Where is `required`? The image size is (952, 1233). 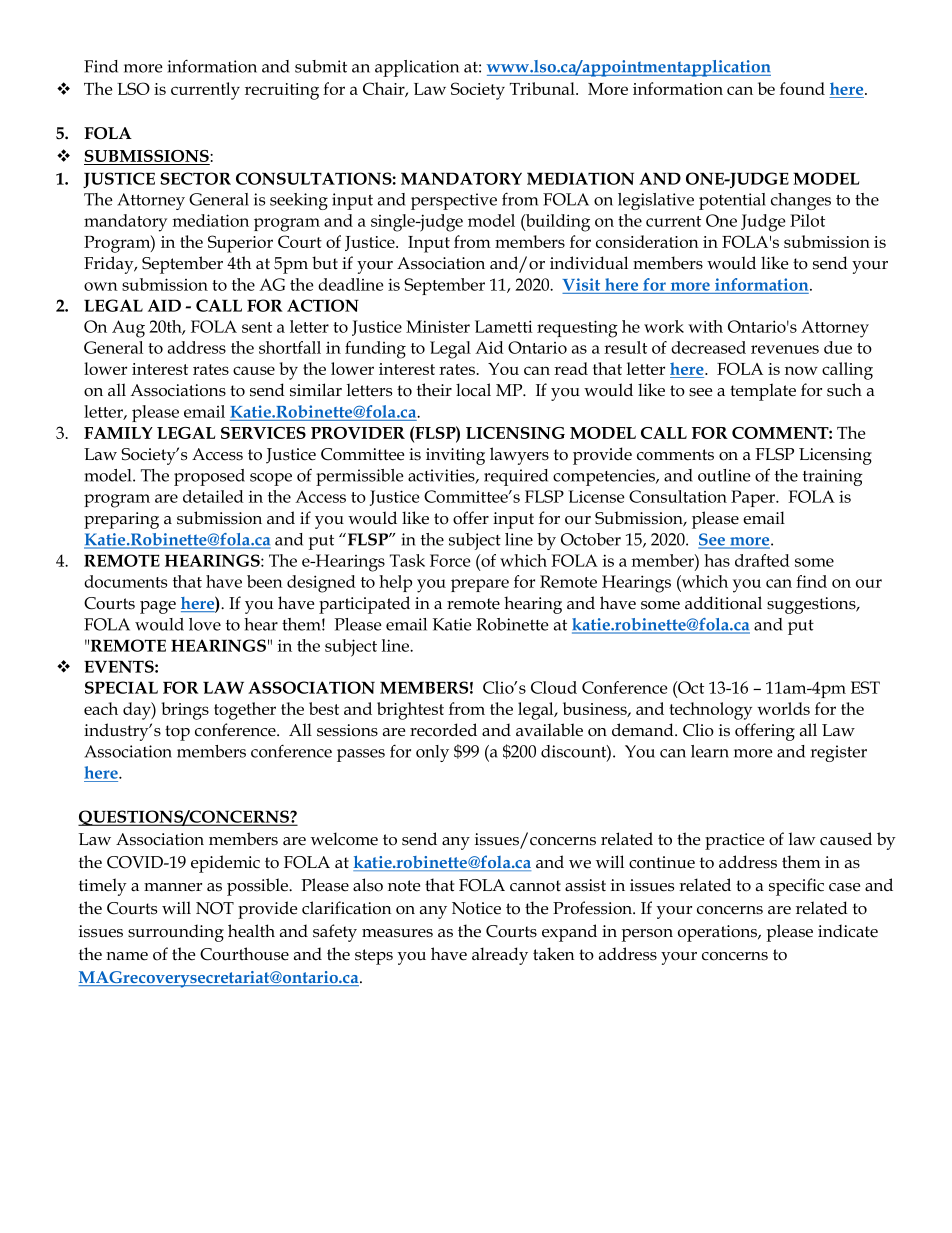 required is located at coordinates (516, 477).
